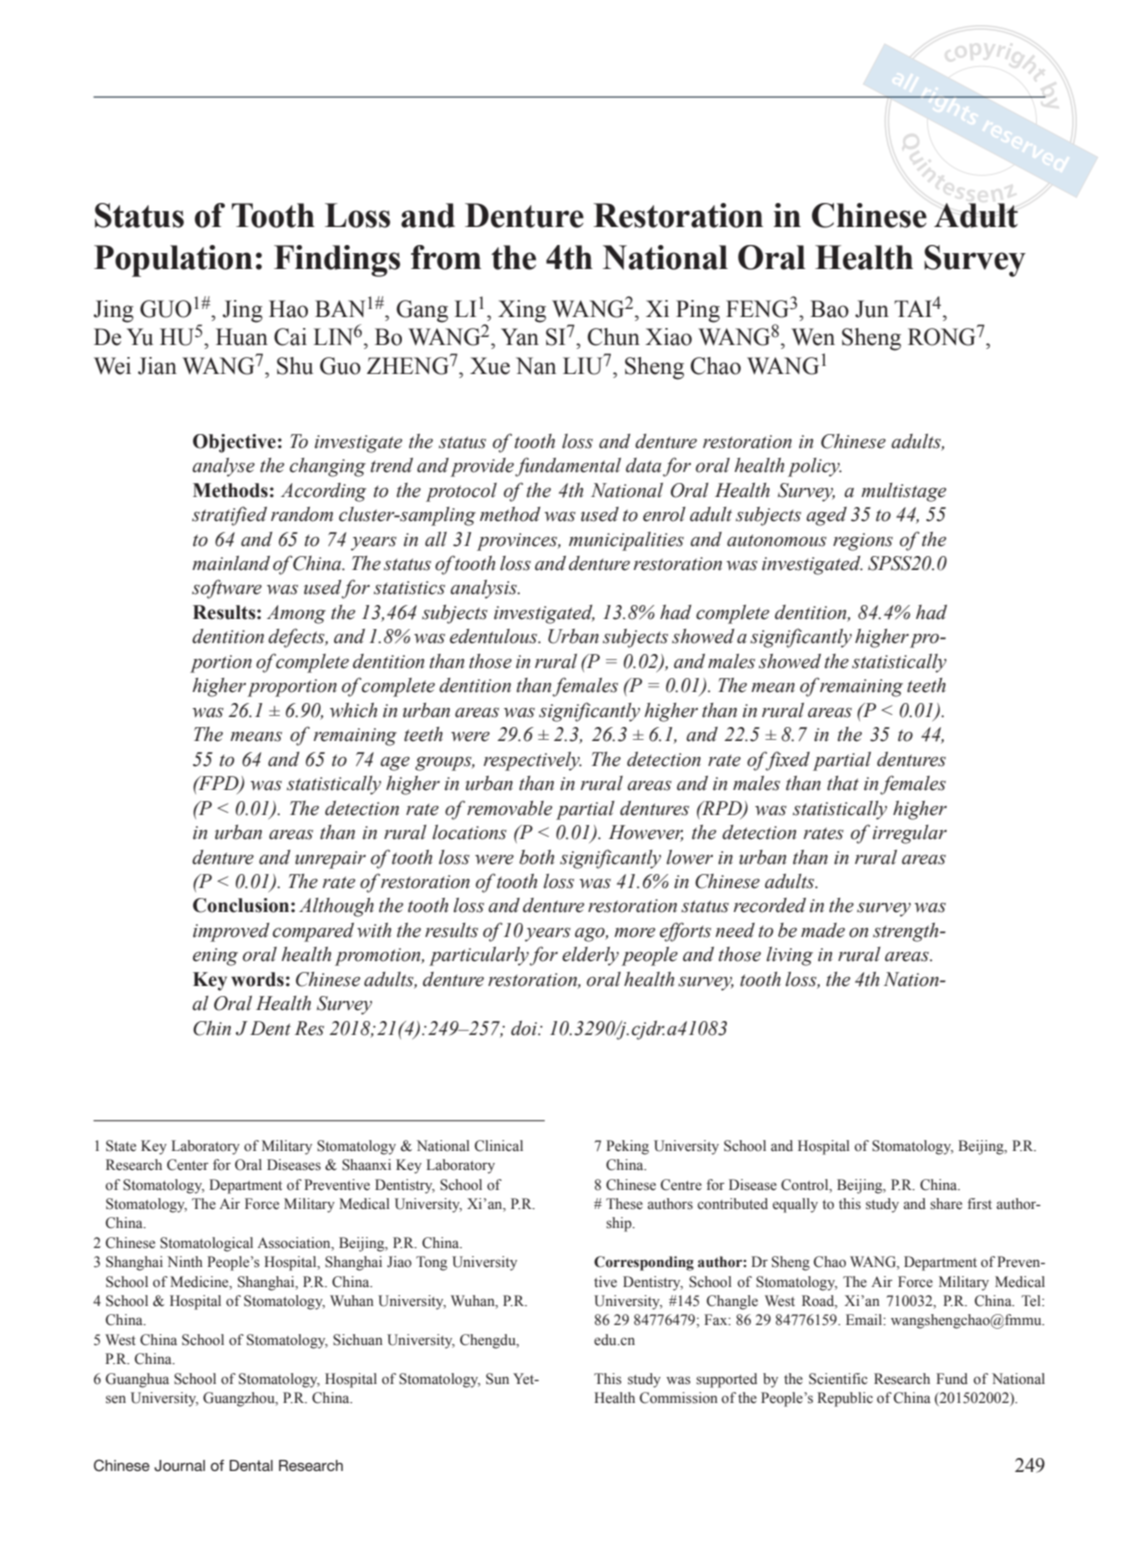 The height and width of the screenshot is (1541, 1128). I want to click on Jun, so click(872, 309).
